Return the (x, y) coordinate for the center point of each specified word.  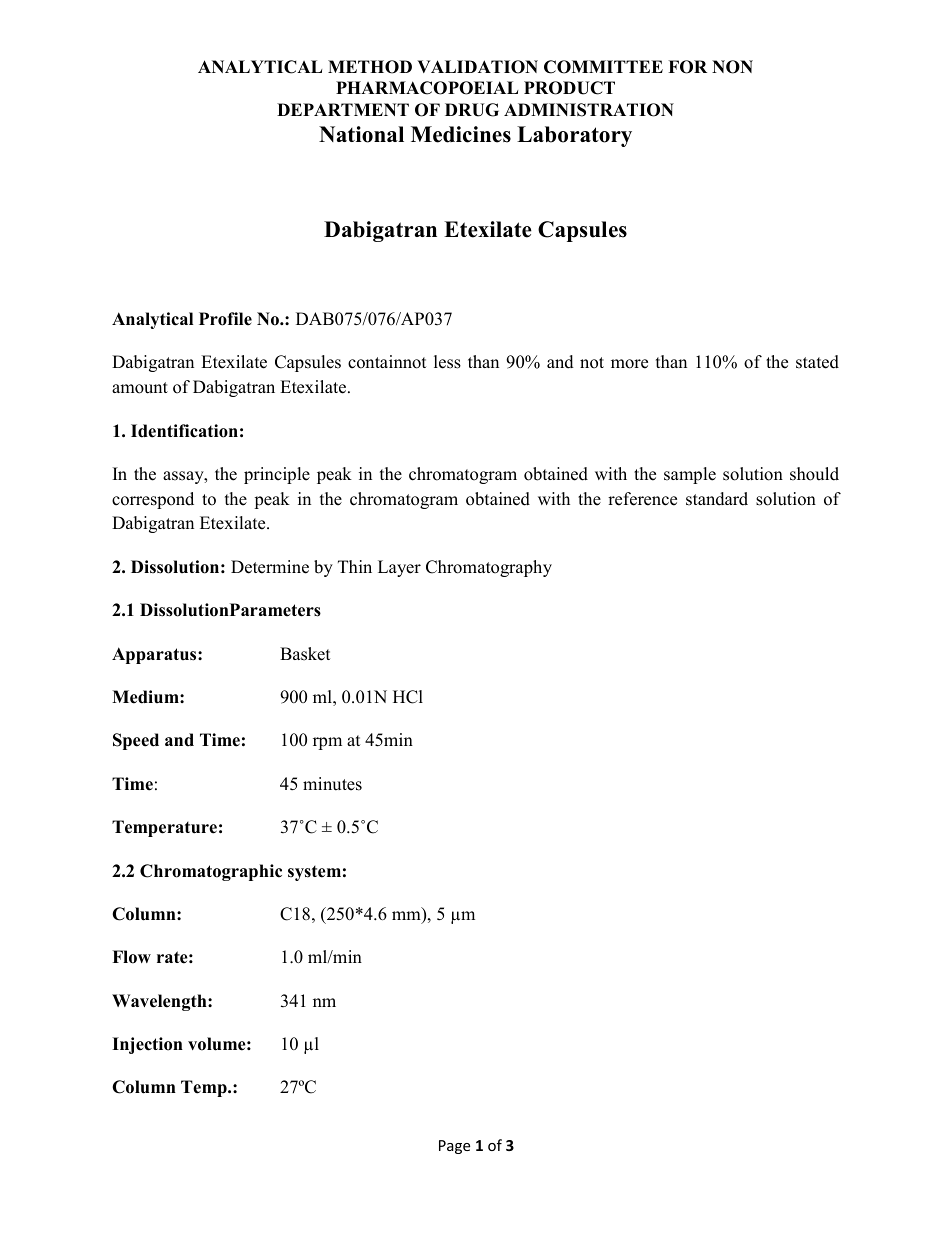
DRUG (472, 110)
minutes (332, 784)
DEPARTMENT (343, 109)
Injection (147, 1045)
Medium (146, 697)
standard (717, 499)
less (447, 362)
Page (454, 1147)
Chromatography (489, 568)
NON (732, 67)
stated (817, 362)
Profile (225, 319)
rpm (327, 743)
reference (642, 499)
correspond (153, 500)
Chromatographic (211, 872)
